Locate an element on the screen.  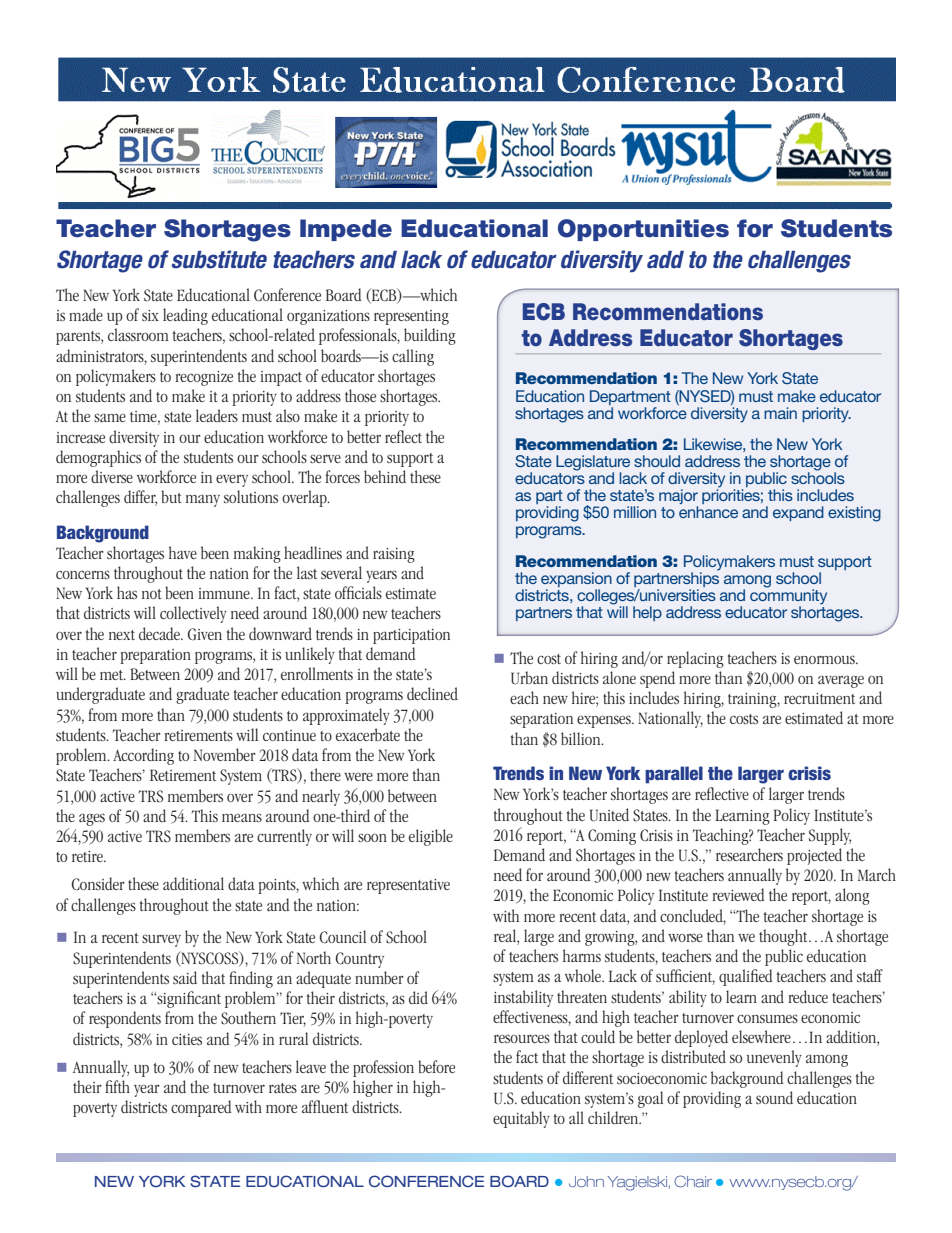
Urban is located at coordinates (529, 678).
